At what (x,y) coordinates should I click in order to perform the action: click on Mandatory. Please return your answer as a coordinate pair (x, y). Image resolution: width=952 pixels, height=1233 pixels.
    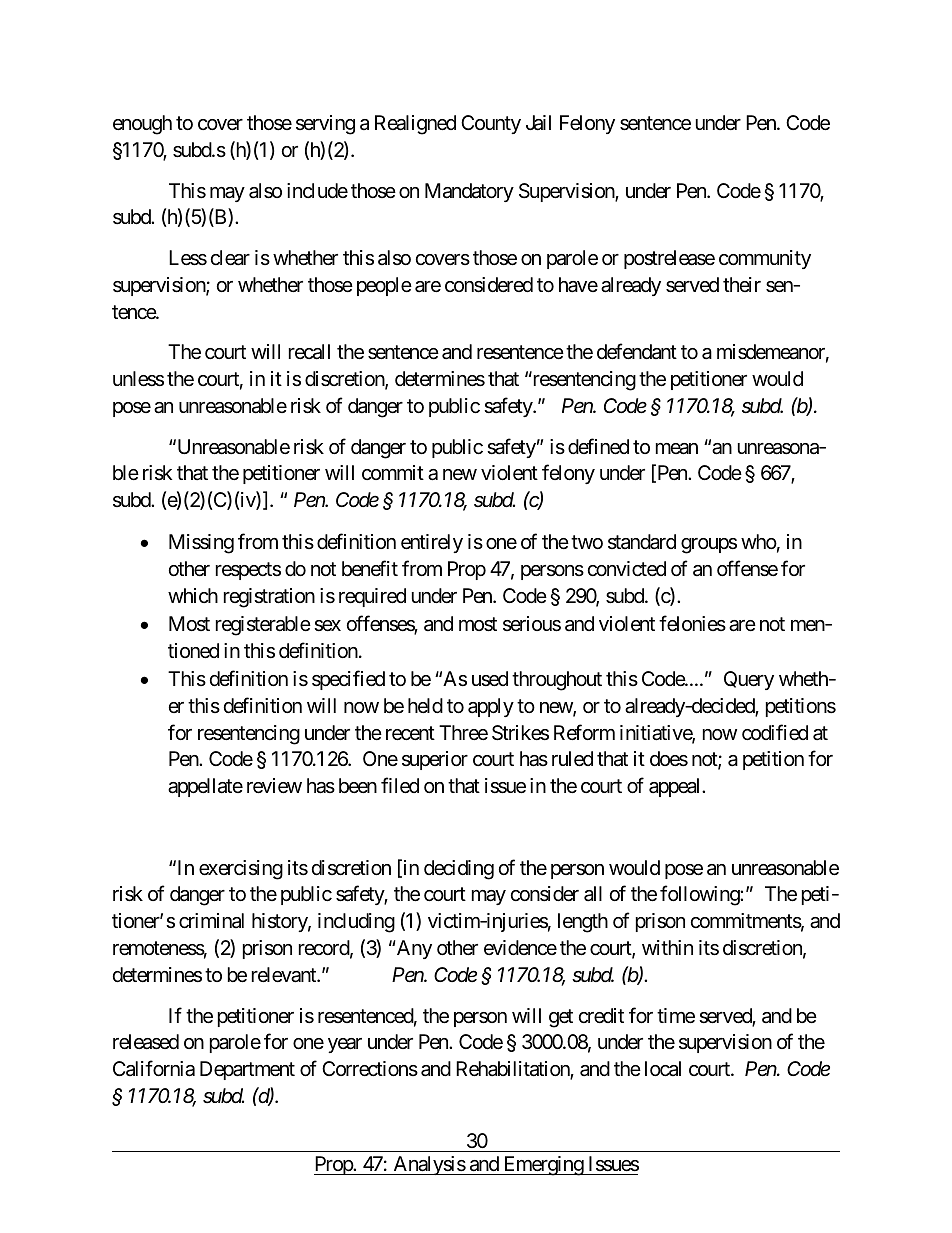
    Looking at the image, I should click on (469, 192).
